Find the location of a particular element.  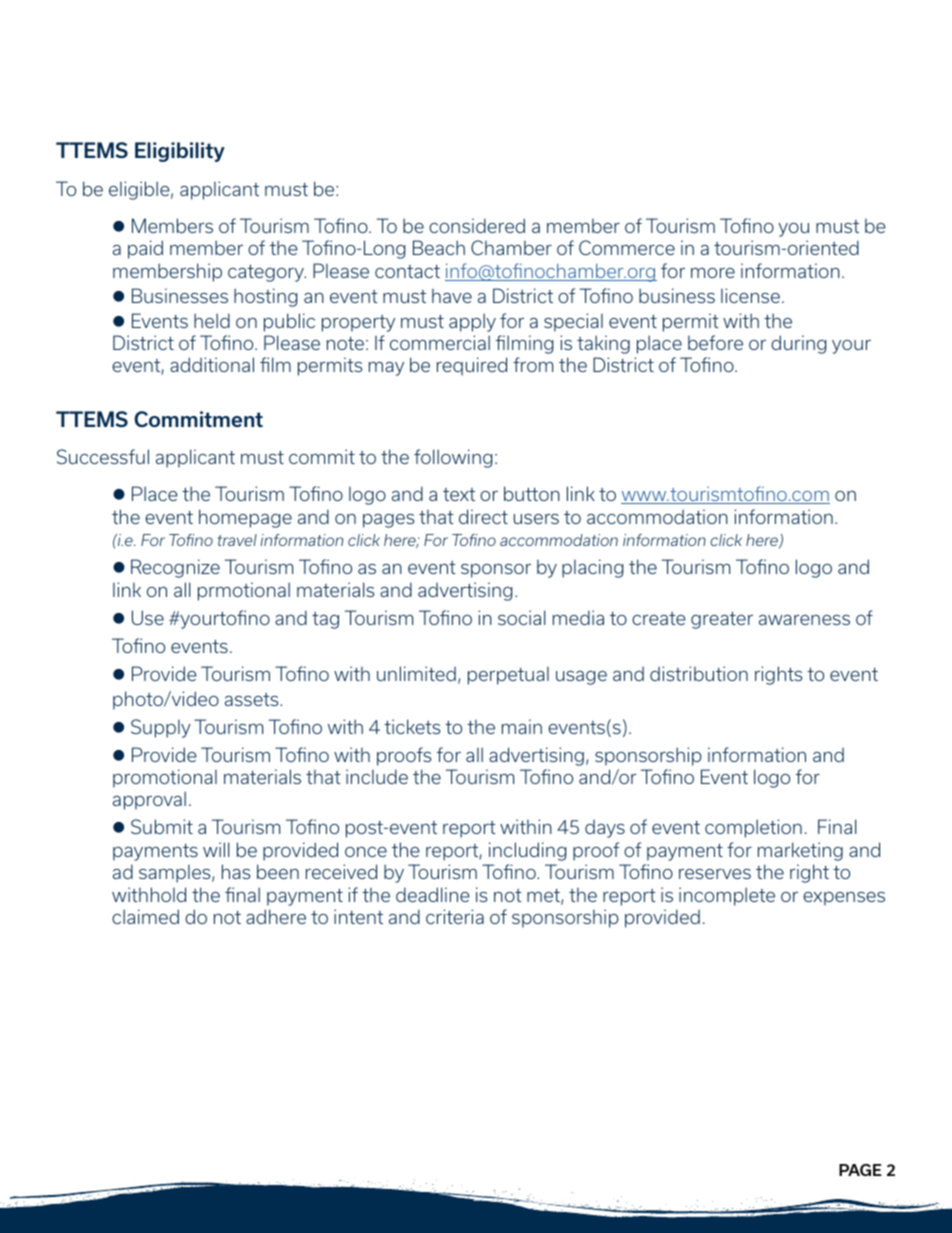

Commerce is located at coordinates (627, 247).
